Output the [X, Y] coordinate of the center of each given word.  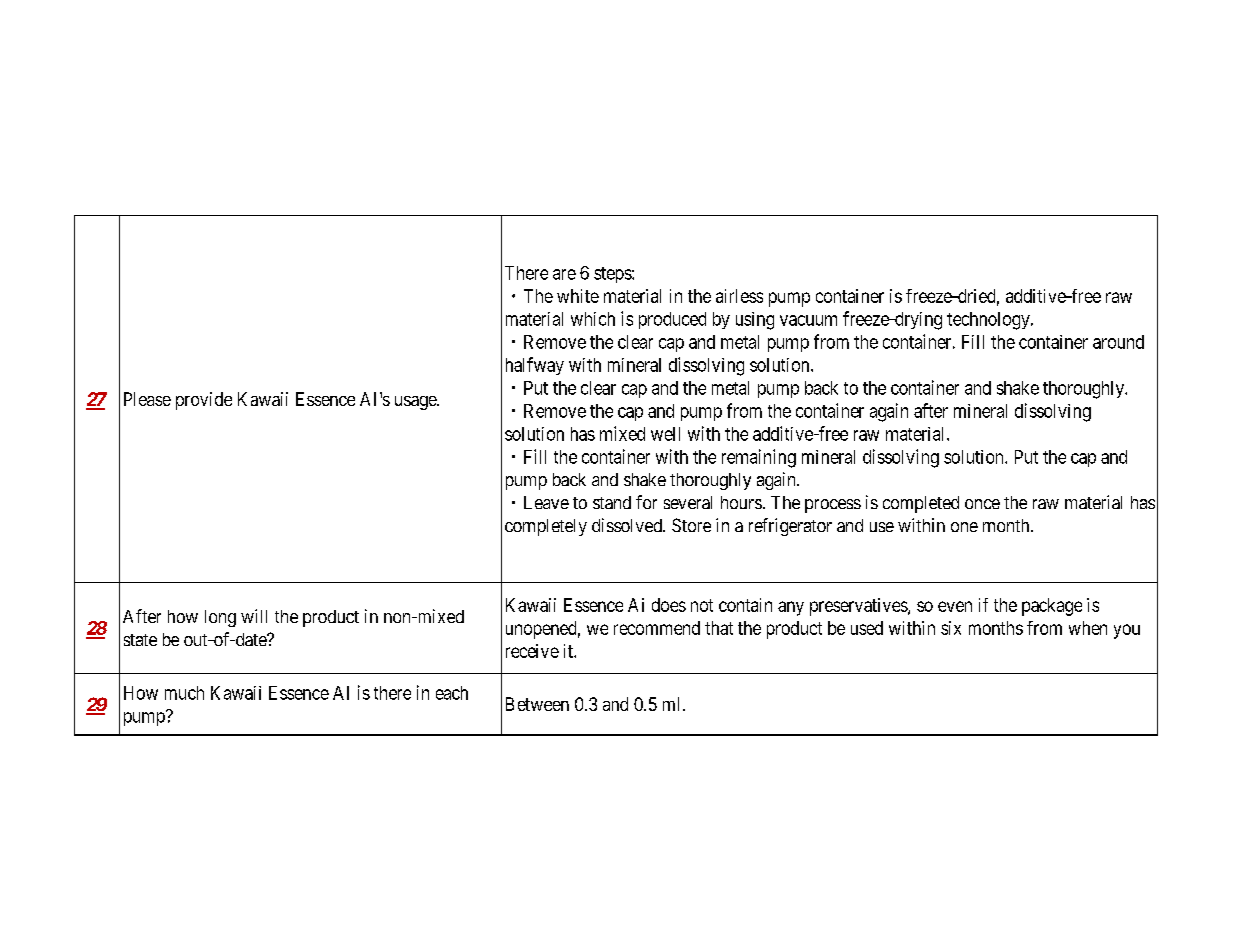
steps [613, 275]
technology [989, 321]
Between [537, 704]
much [184, 693]
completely [546, 527]
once [982, 504]
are [564, 274]
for [646, 502]
